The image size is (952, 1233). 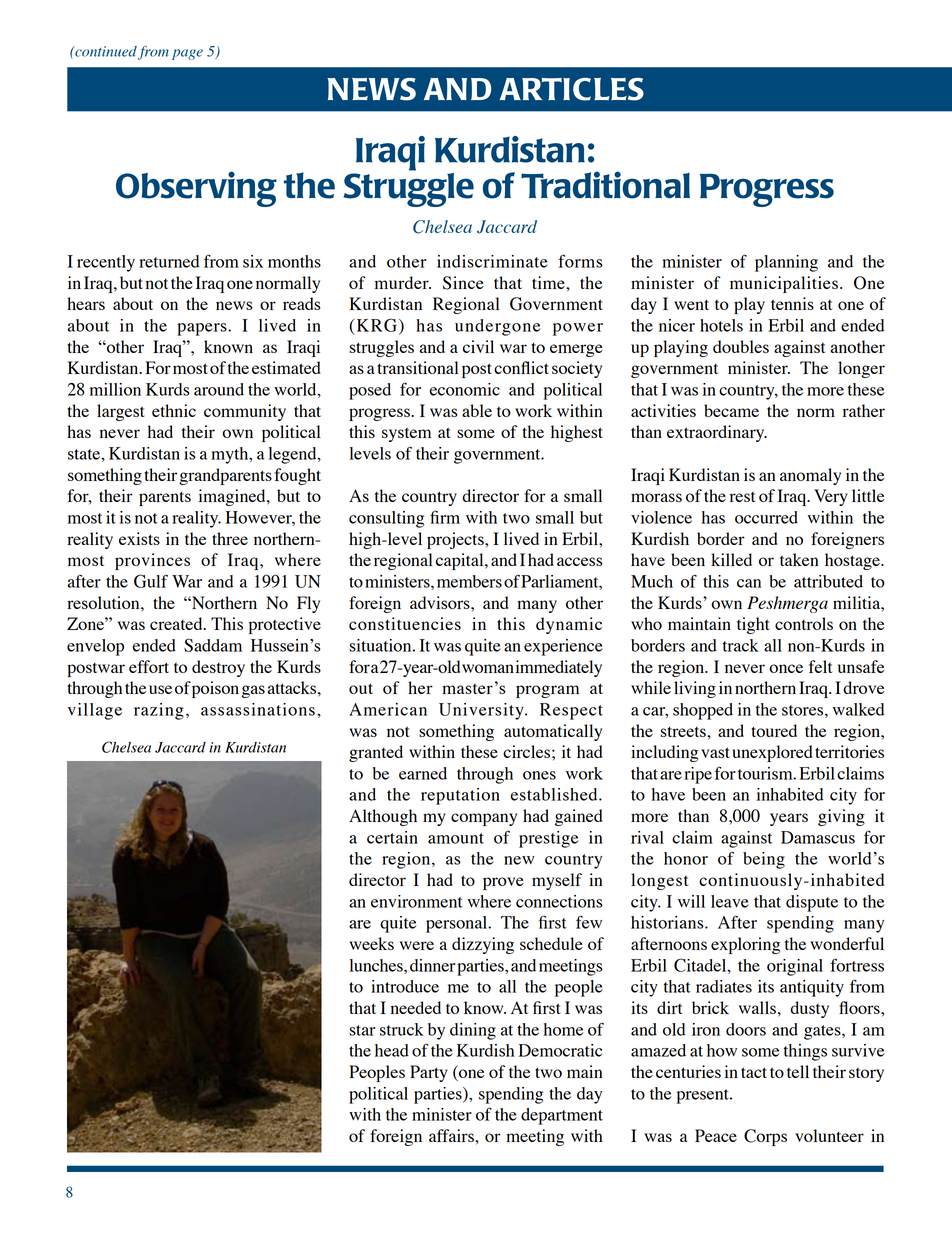 I want to click on returned, so click(x=169, y=261).
